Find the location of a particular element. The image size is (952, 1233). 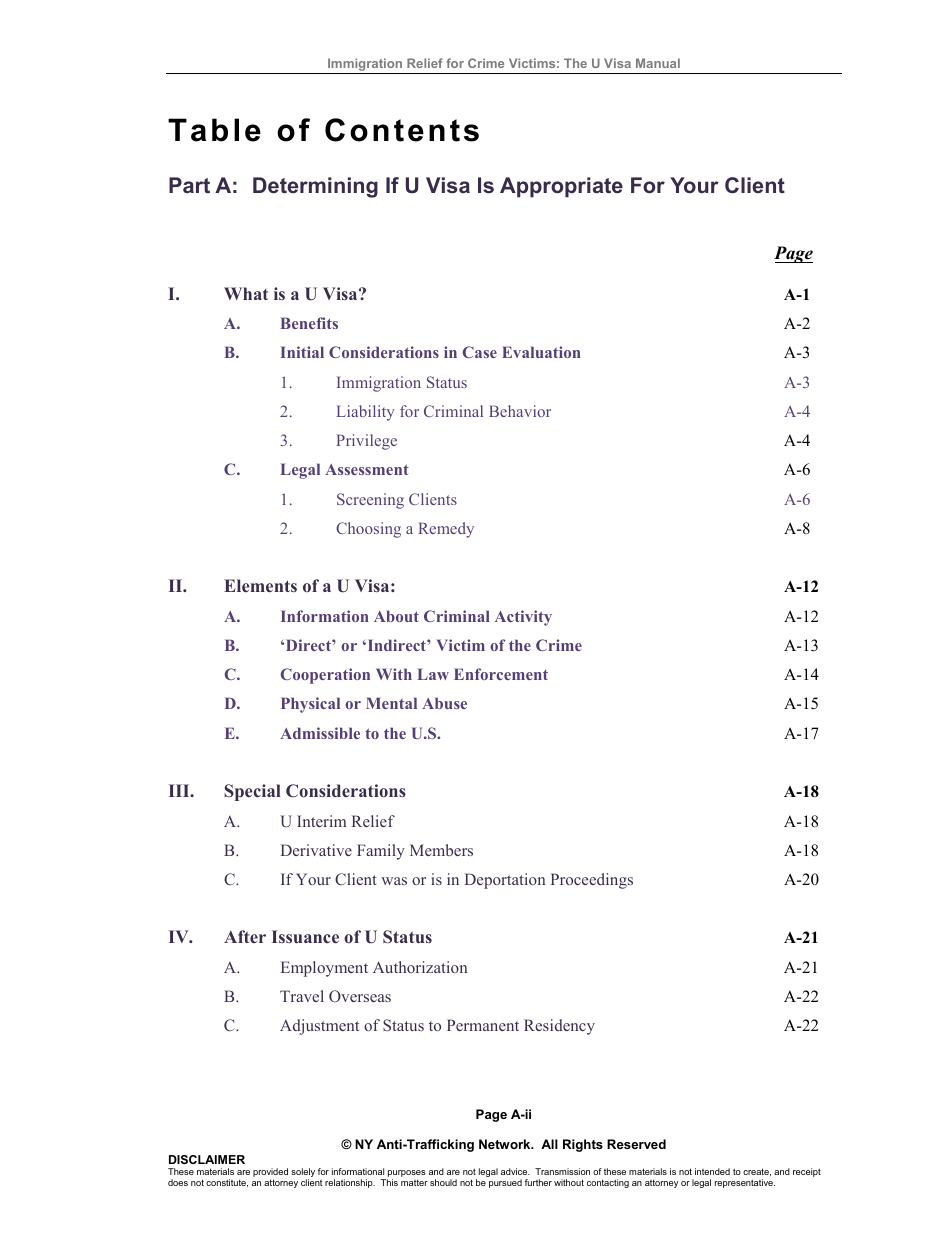

Activity is located at coordinates (523, 618).
